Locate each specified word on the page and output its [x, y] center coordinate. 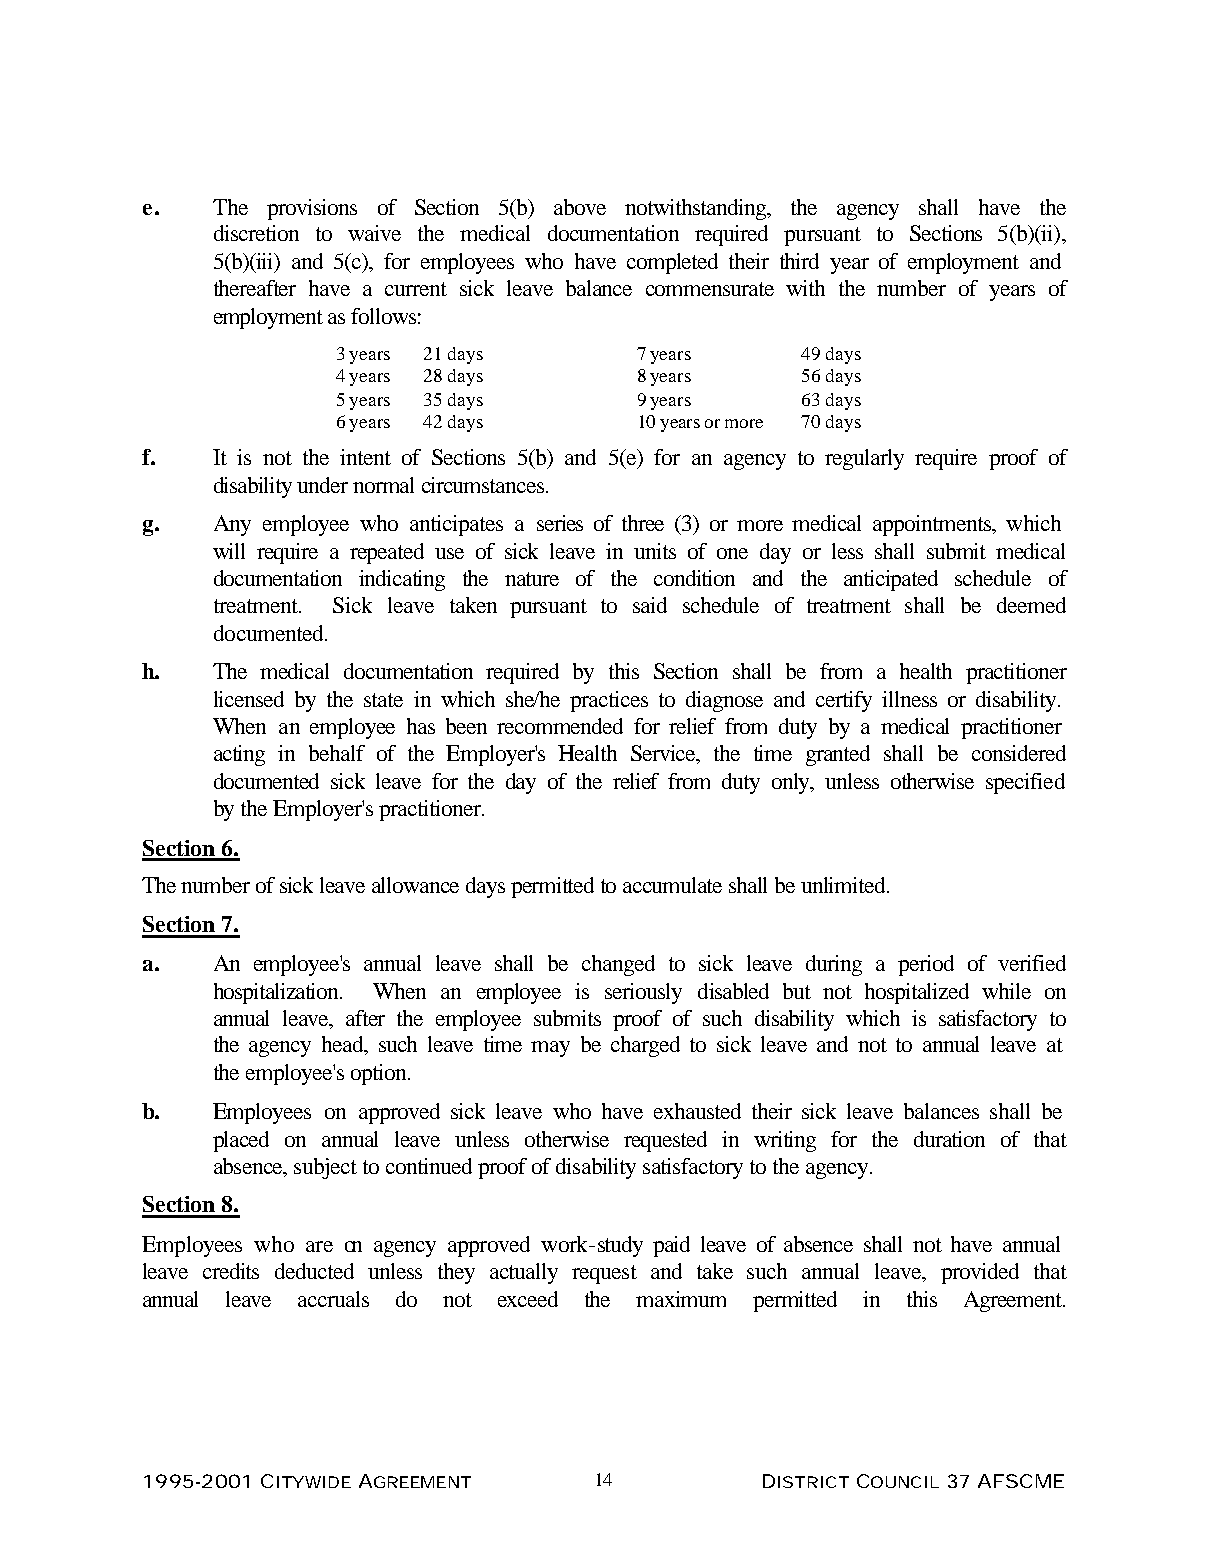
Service [665, 754]
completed [672, 263]
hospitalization [278, 993]
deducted [314, 1271]
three [643, 523]
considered [1019, 753]
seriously [643, 993]
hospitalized [917, 993]
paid [671, 1246]
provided [980, 1273]
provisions [312, 209]
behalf [337, 753]
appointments [933, 525]
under [322, 485]
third [799, 261]
